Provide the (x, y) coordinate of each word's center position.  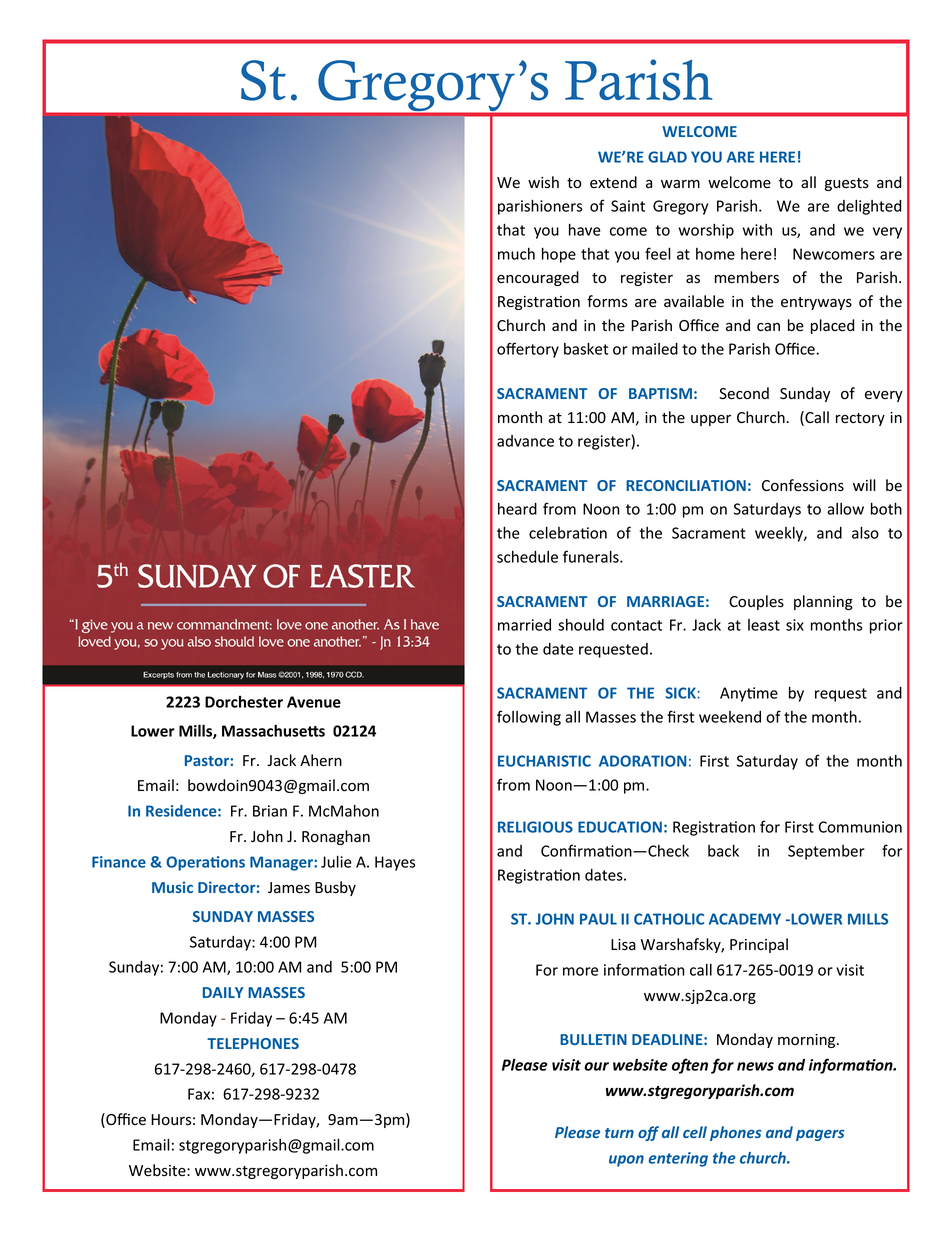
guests (847, 184)
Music (172, 887)
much (516, 254)
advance (525, 441)
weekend (730, 717)
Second (744, 393)
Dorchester (244, 702)
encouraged (538, 278)
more (580, 971)
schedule (527, 557)
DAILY (223, 992)
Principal (759, 945)
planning (823, 602)
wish (543, 182)
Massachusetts (273, 730)
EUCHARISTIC (544, 761)
